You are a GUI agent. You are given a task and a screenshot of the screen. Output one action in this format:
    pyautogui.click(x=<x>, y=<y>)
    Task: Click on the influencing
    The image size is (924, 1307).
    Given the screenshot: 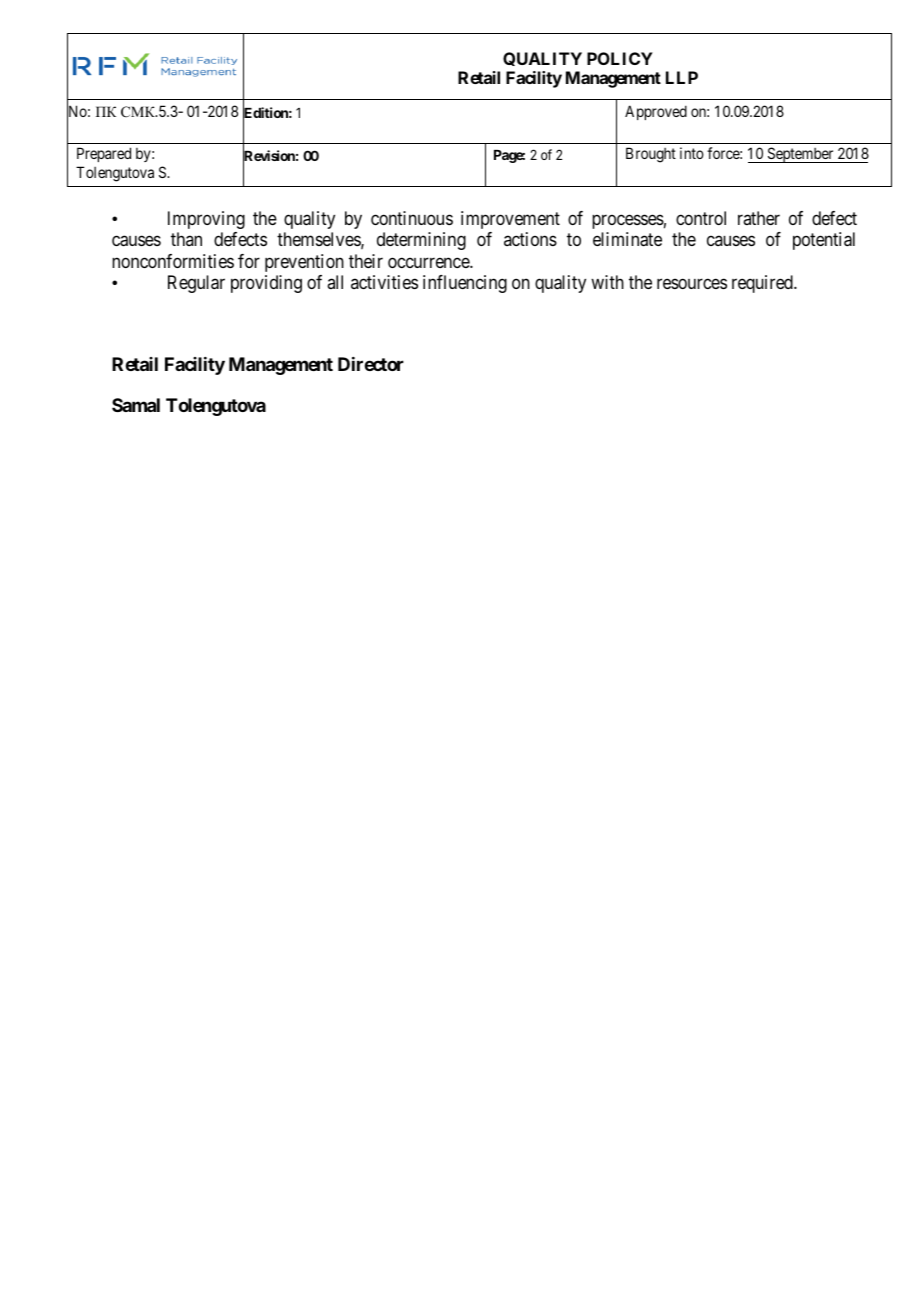 What is the action you would take?
    pyautogui.click(x=465, y=284)
